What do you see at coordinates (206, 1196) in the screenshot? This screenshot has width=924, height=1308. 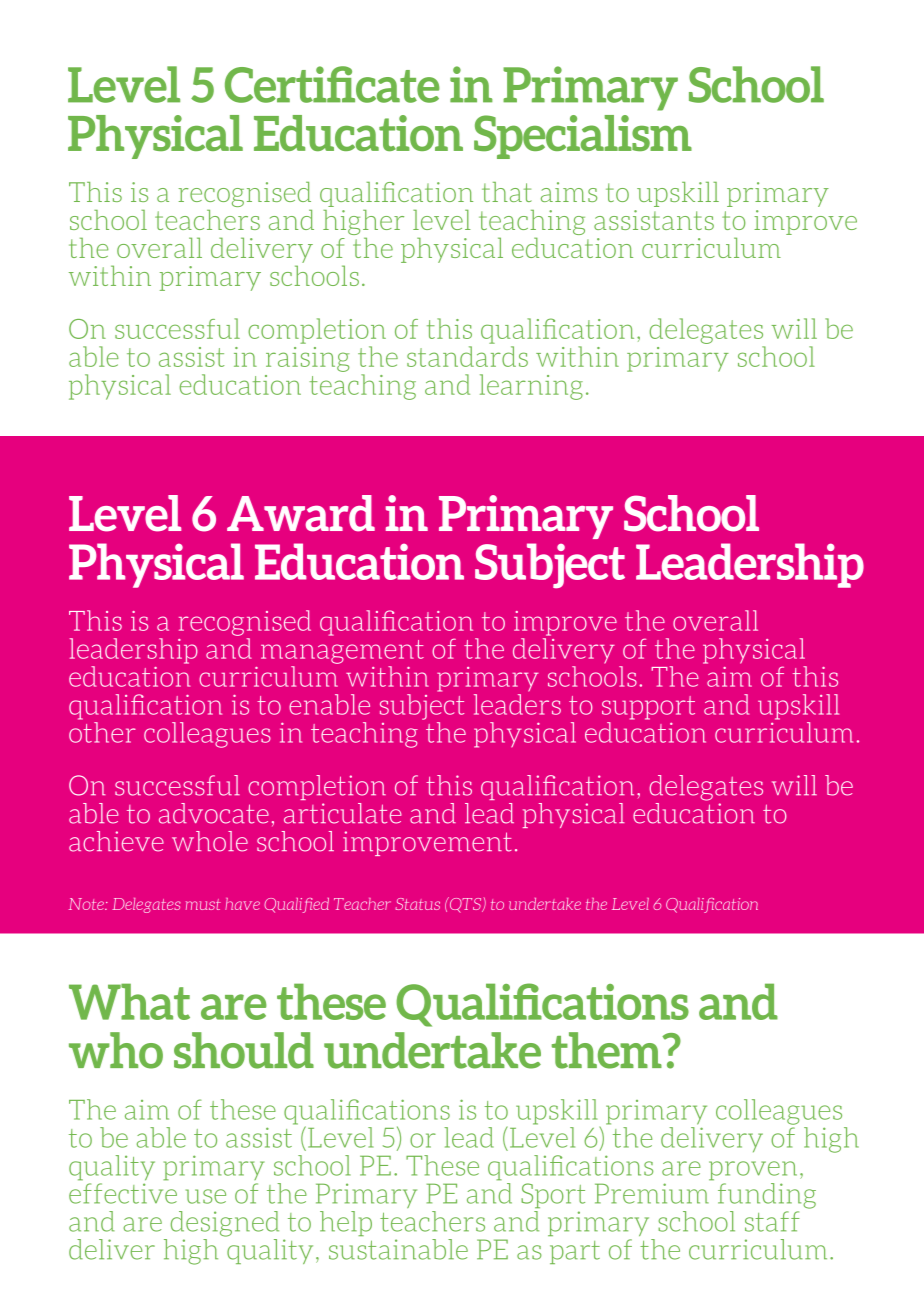 I see `use` at bounding box center [206, 1196].
